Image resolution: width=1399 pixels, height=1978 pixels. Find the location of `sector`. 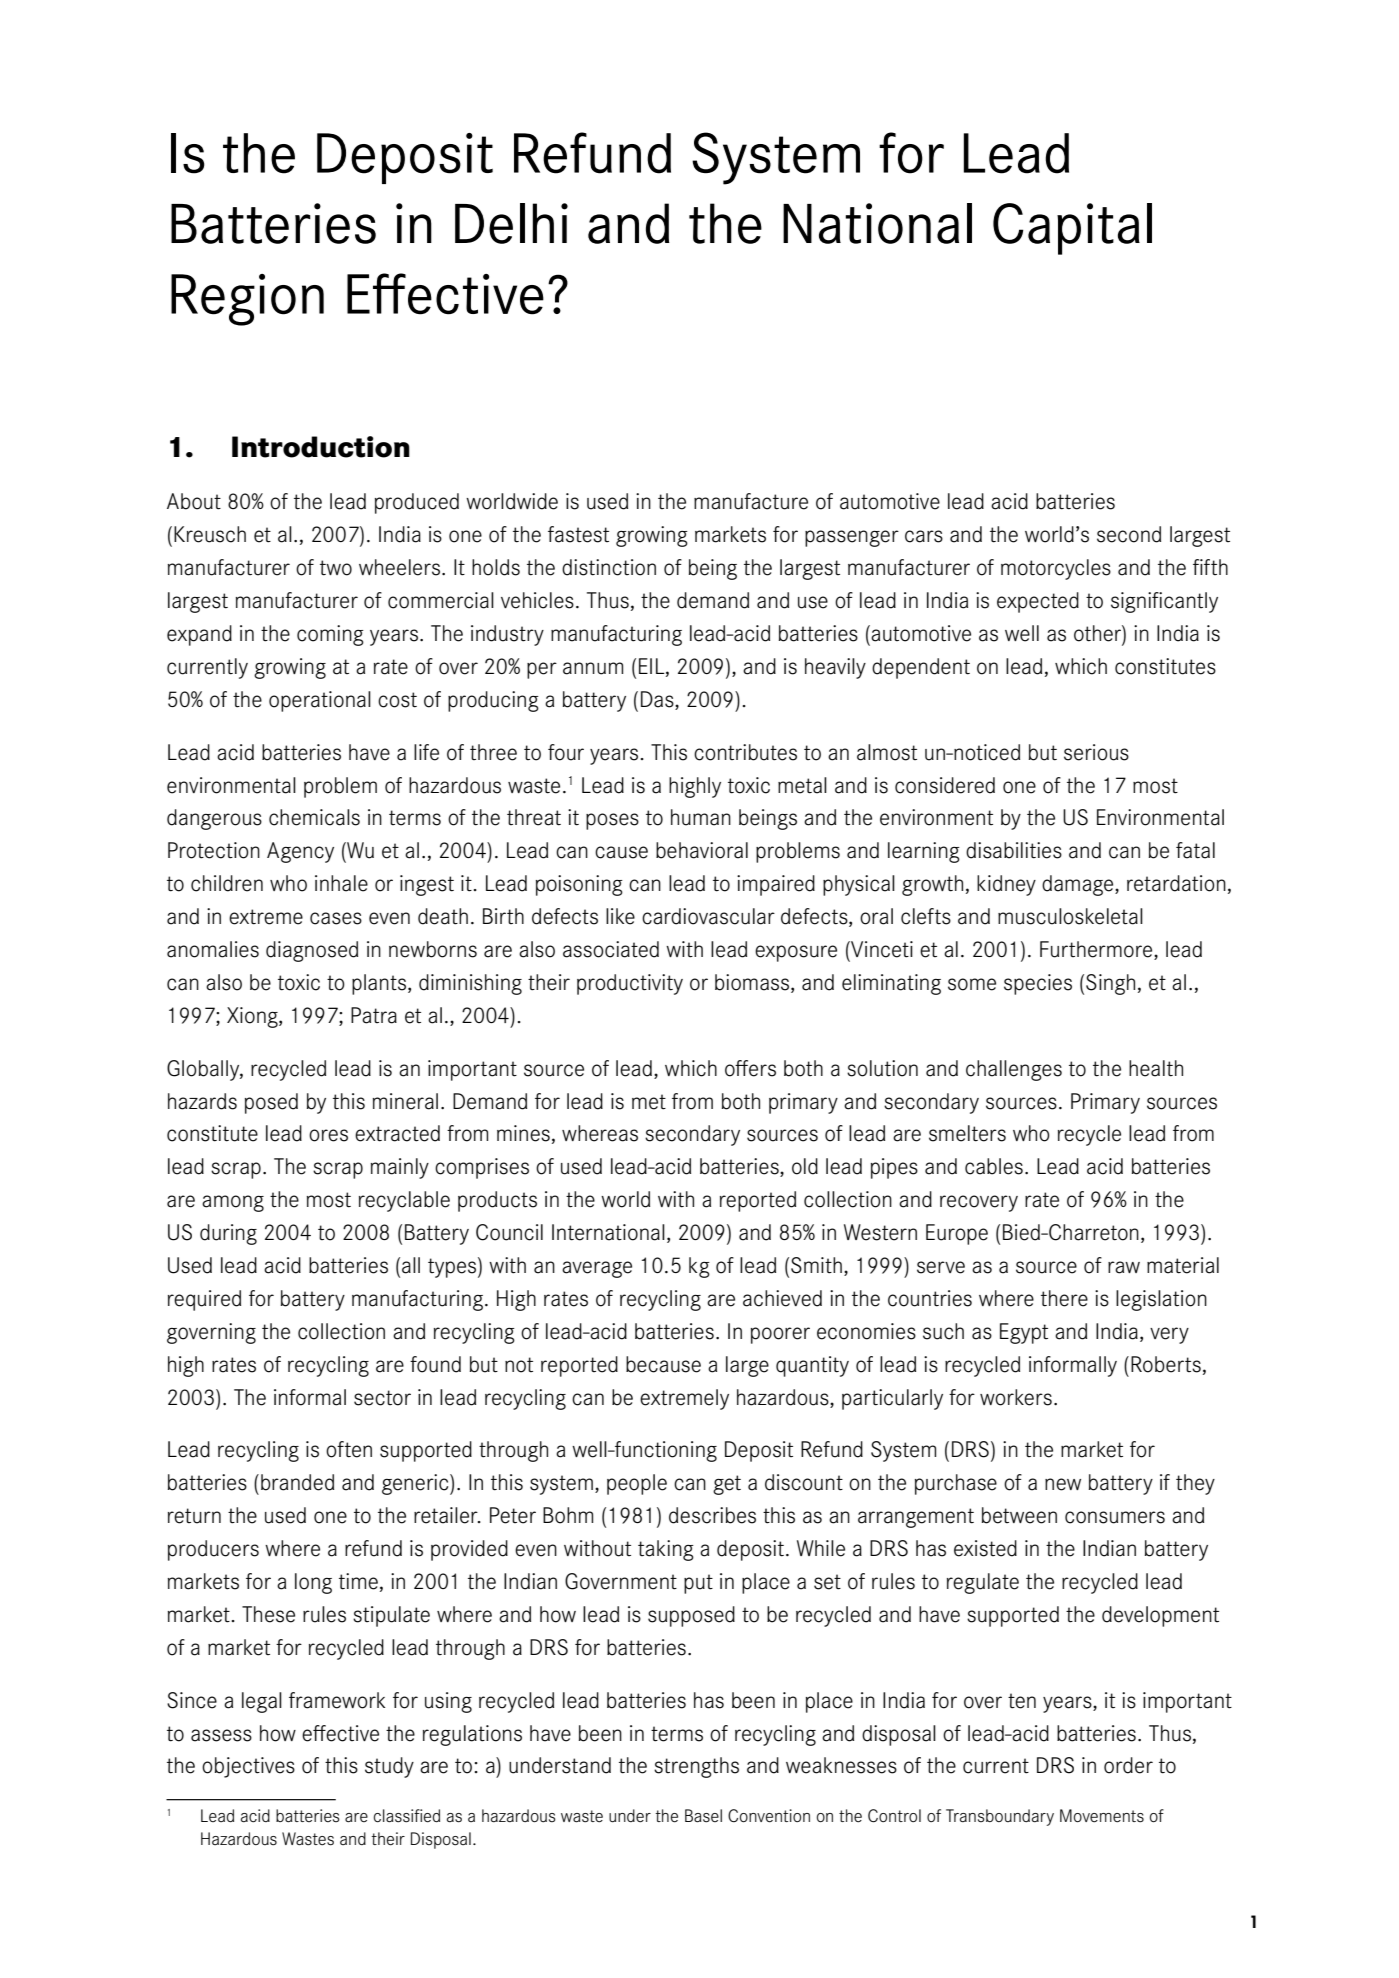

sector is located at coordinates (382, 1398).
